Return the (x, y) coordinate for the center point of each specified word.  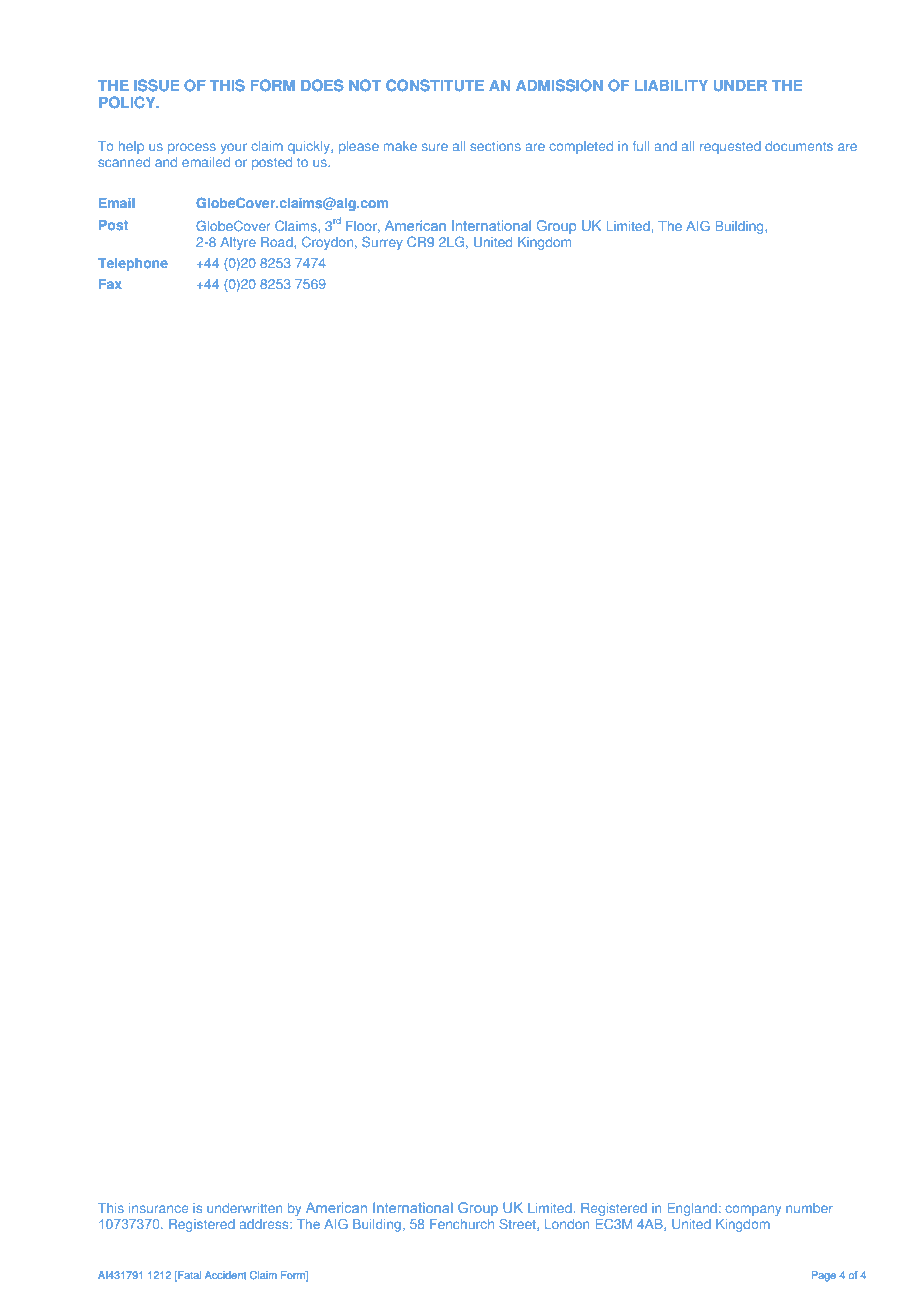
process (191, 148)
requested (730, 147)
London (567, 1224)
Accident (225, 1275)
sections (495, 146)
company (753, 1210)
